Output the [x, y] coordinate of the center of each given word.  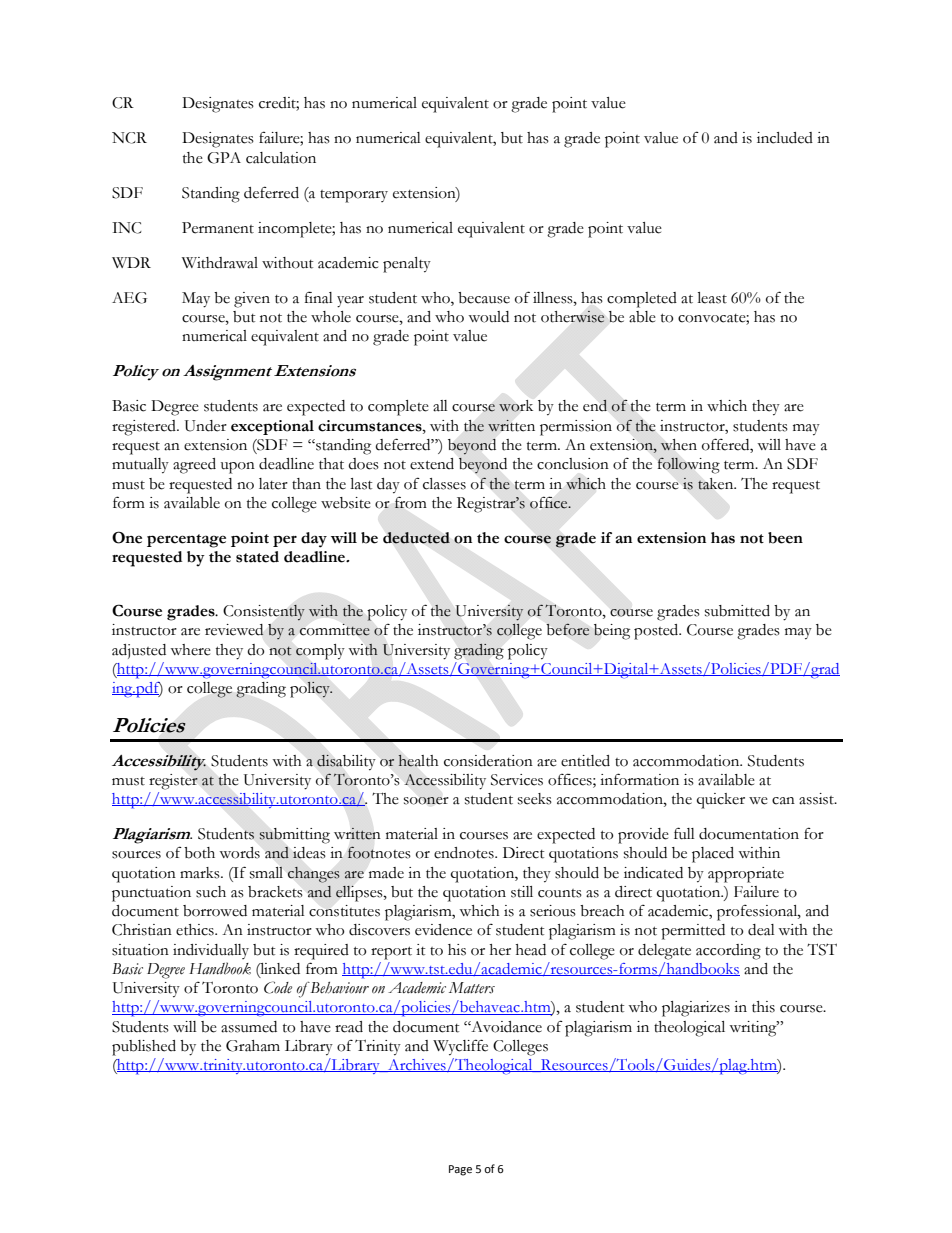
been [785, 538]
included [785, 138]
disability [346, 762]
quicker [721, 801]
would [488, 317]
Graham [253, 1046]
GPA [224, 158]
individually [211, 951]
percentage [186, 541]
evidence [443, 930]
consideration [488, 761]
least [712, 298]
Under [206, 426]
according [728, 952]
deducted [416, 538]
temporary [354, 196]
